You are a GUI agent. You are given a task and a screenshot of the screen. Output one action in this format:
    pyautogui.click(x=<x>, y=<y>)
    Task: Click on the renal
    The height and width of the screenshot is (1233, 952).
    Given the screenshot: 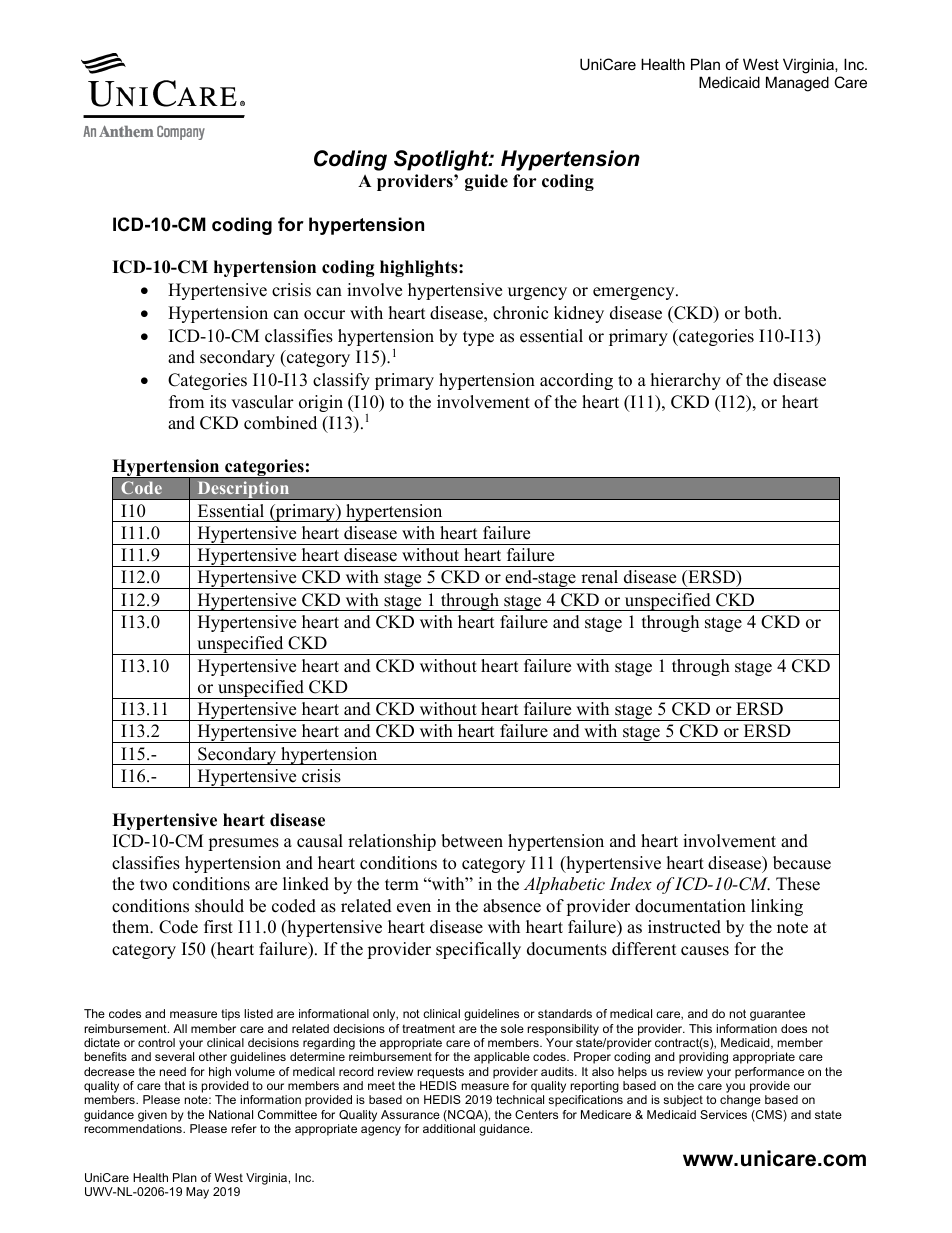 What is the action you would take?
    pyautogui.click(x=599, y=577)
